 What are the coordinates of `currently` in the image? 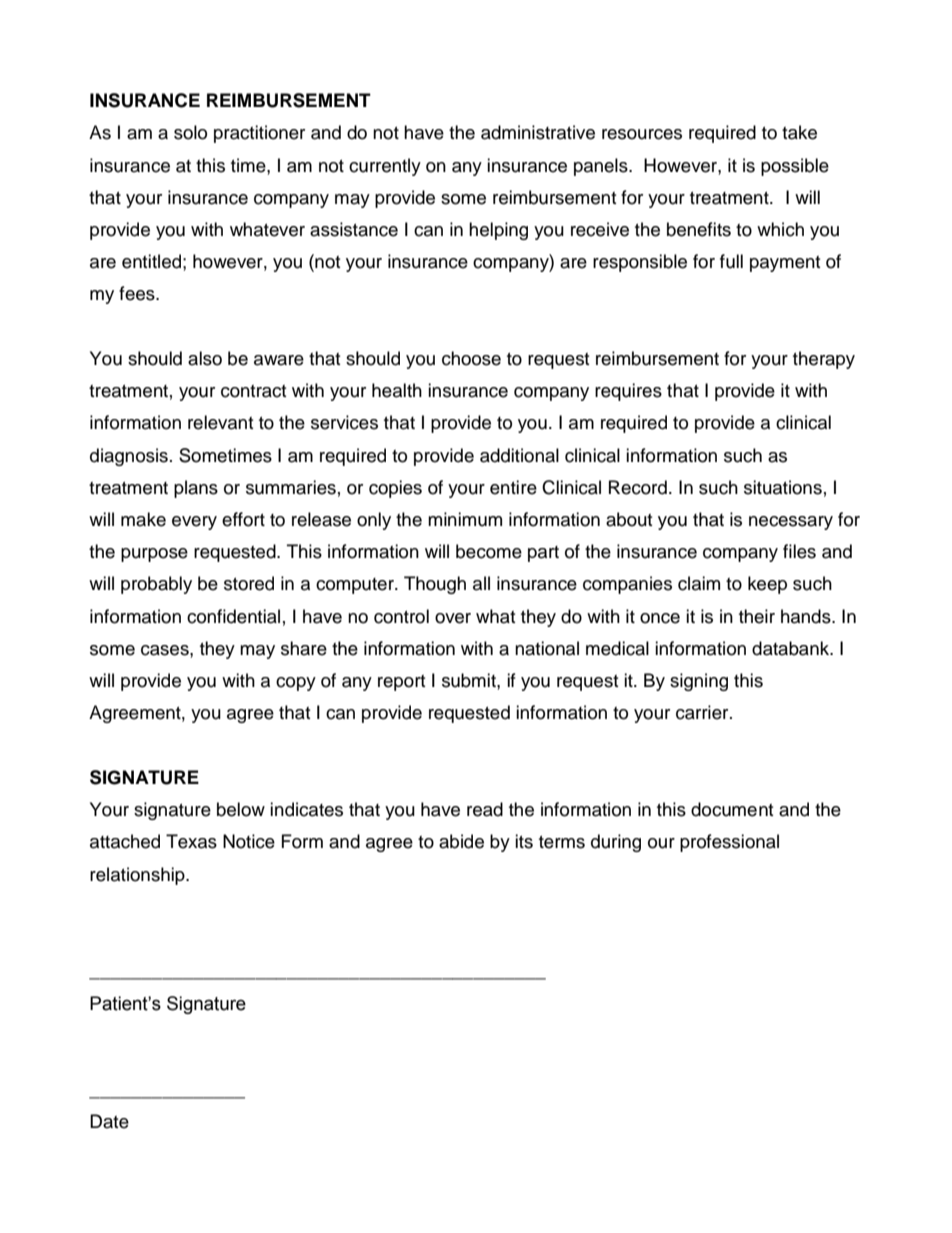 It's located at (385, 167).
